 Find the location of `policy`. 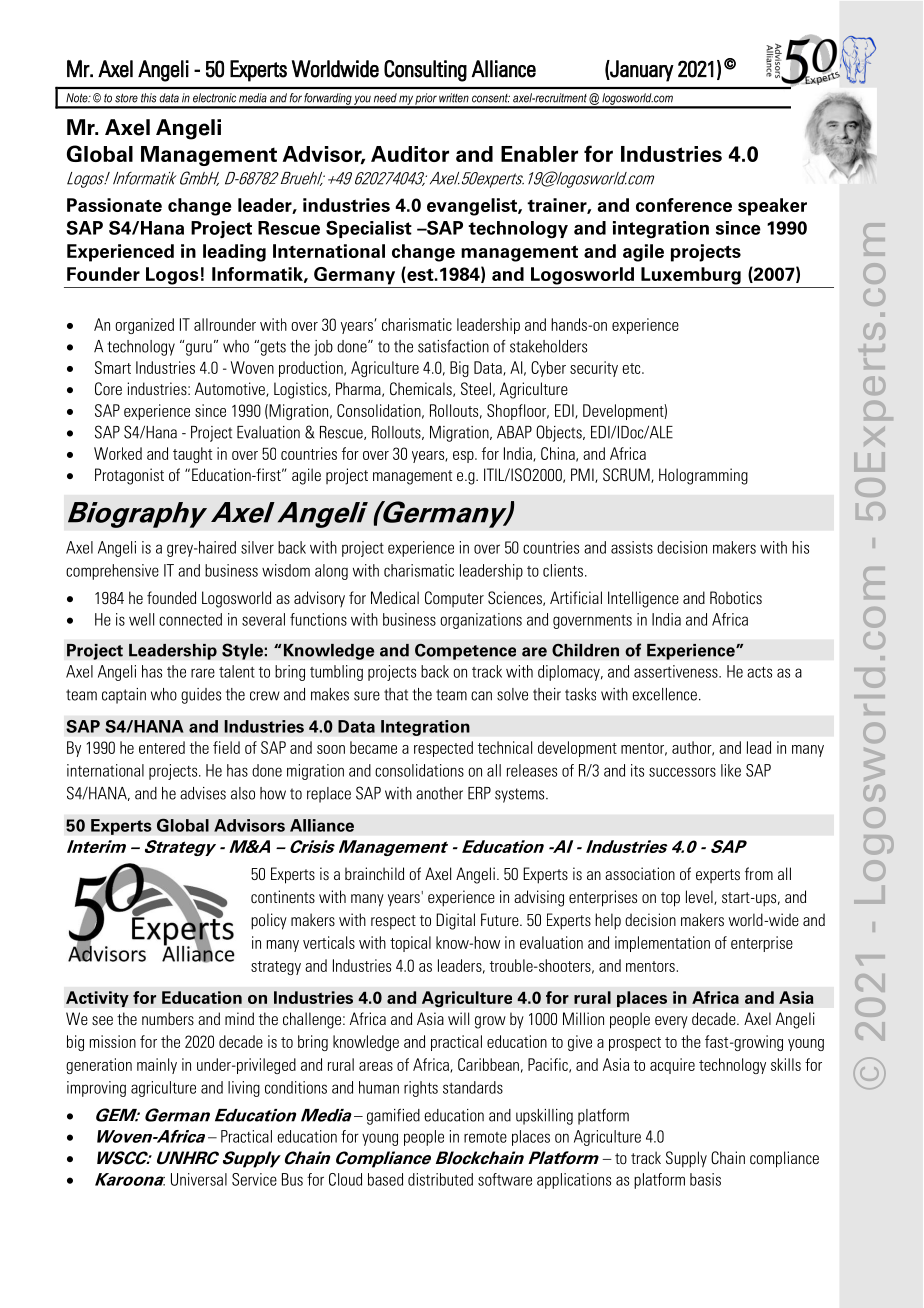

policy is located at coordinates (269, 921).
